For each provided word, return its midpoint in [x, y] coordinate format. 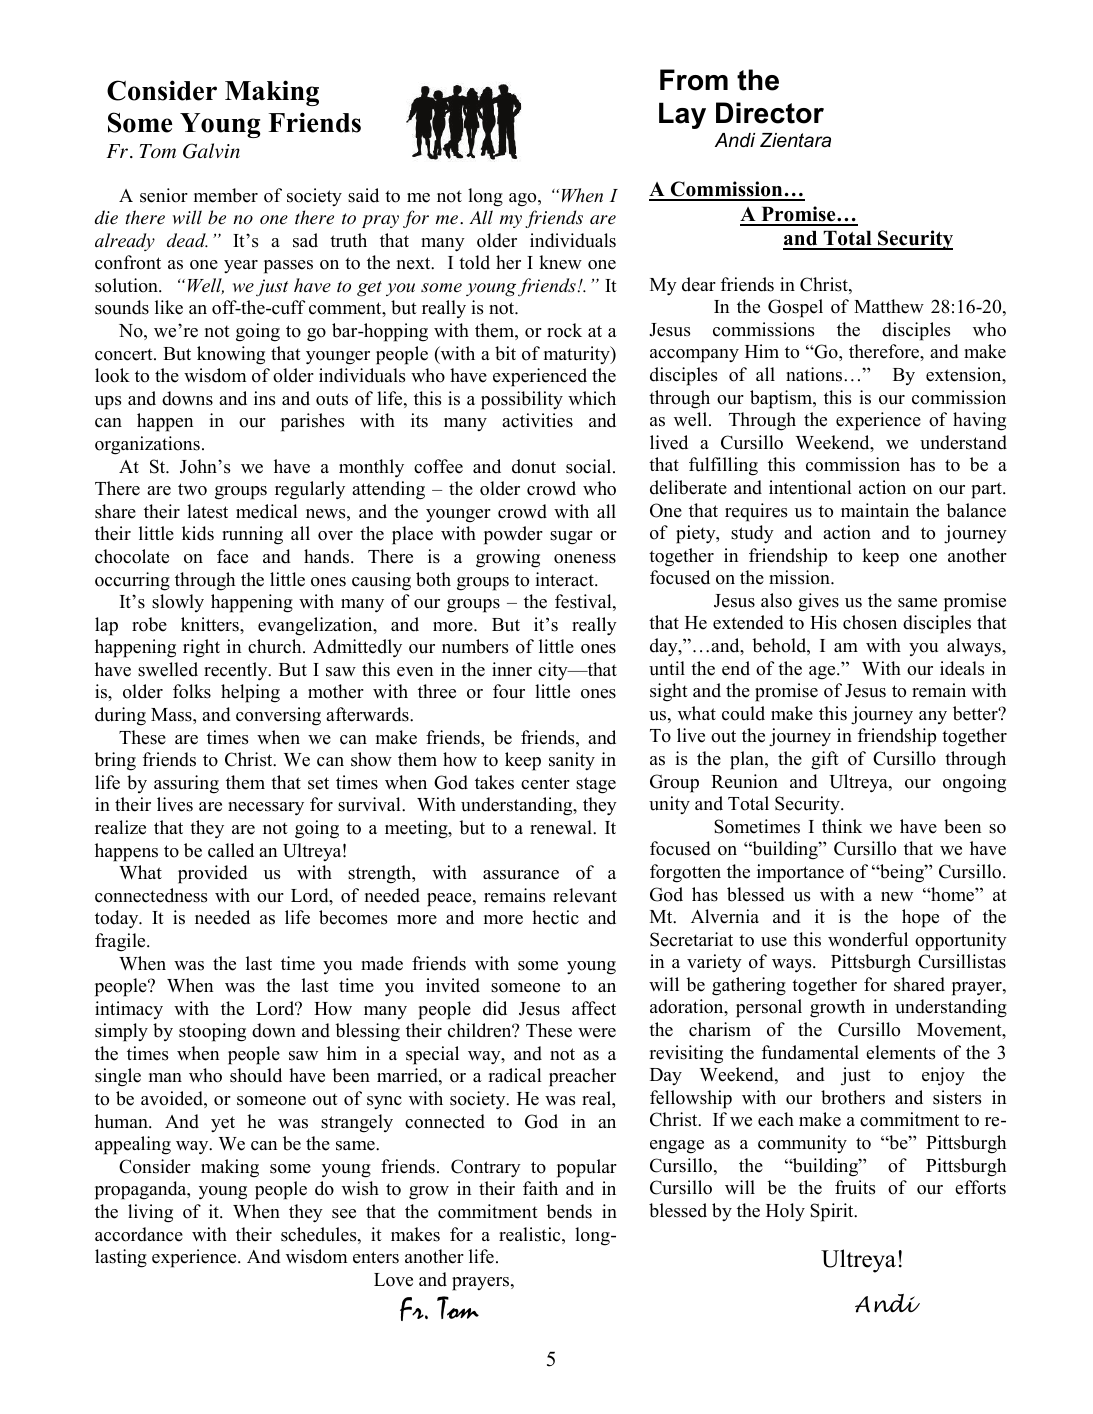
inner [512, 669]
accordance [139, 1234]
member [226, 195]
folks [192, 691]
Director [770, 113]
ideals [962, 668]
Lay [682, 115]
